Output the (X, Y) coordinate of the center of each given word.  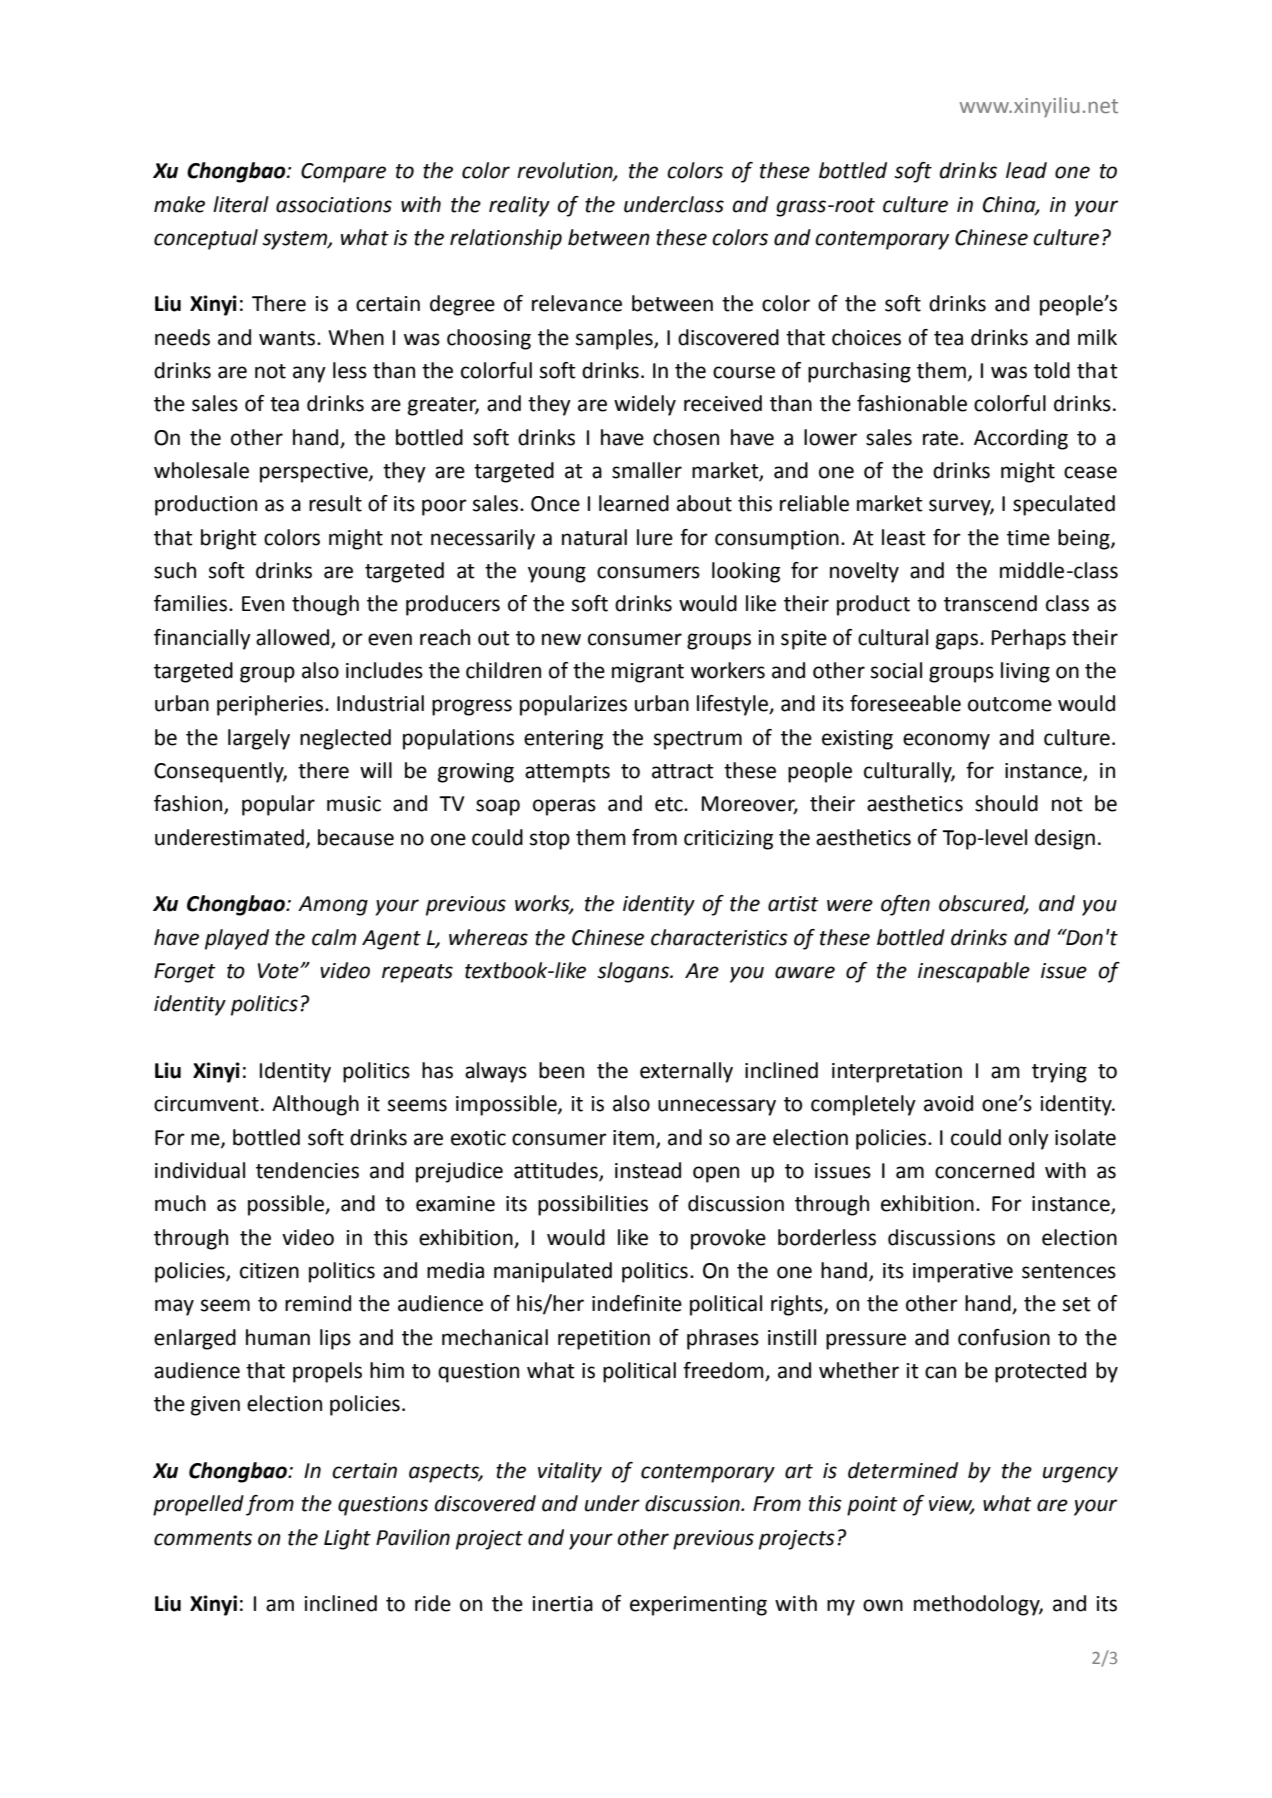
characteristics (719, 937)
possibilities (593, 1205)
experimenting (698, 1606)
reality (519, 206)
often (905, 905)
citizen (269, 1271)
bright (229, 539)
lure (655, 537)
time (1028, 538)
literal (241, 204)
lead (1026, 170)
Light (347, 1539)
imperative (963, 1273)
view (952, 1505)
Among (333, 906)
